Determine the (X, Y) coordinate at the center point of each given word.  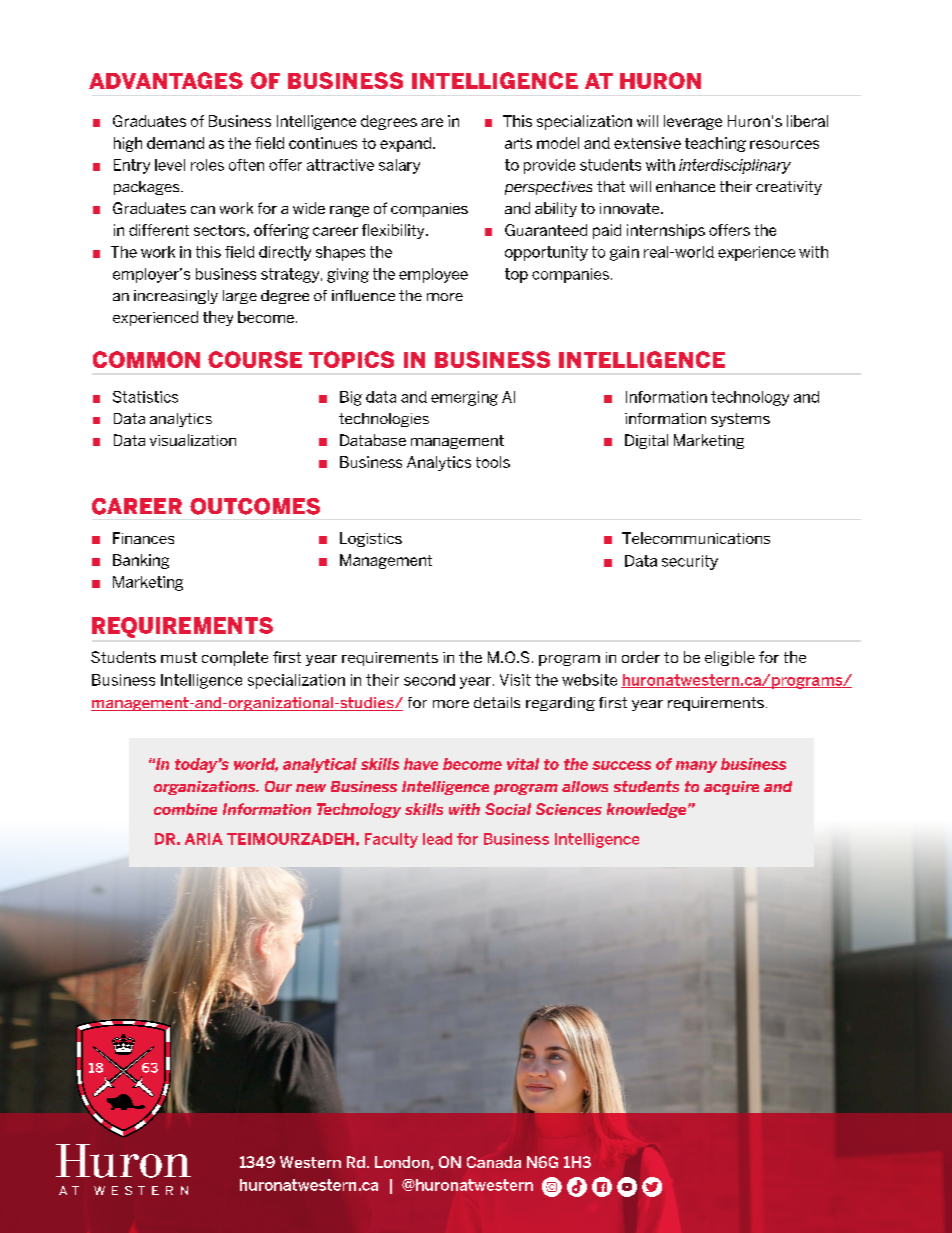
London (402, 1162)
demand (175, 143)
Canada (494, 1162)
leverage (693, 122)
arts (518, 143)
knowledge (648, 810)
